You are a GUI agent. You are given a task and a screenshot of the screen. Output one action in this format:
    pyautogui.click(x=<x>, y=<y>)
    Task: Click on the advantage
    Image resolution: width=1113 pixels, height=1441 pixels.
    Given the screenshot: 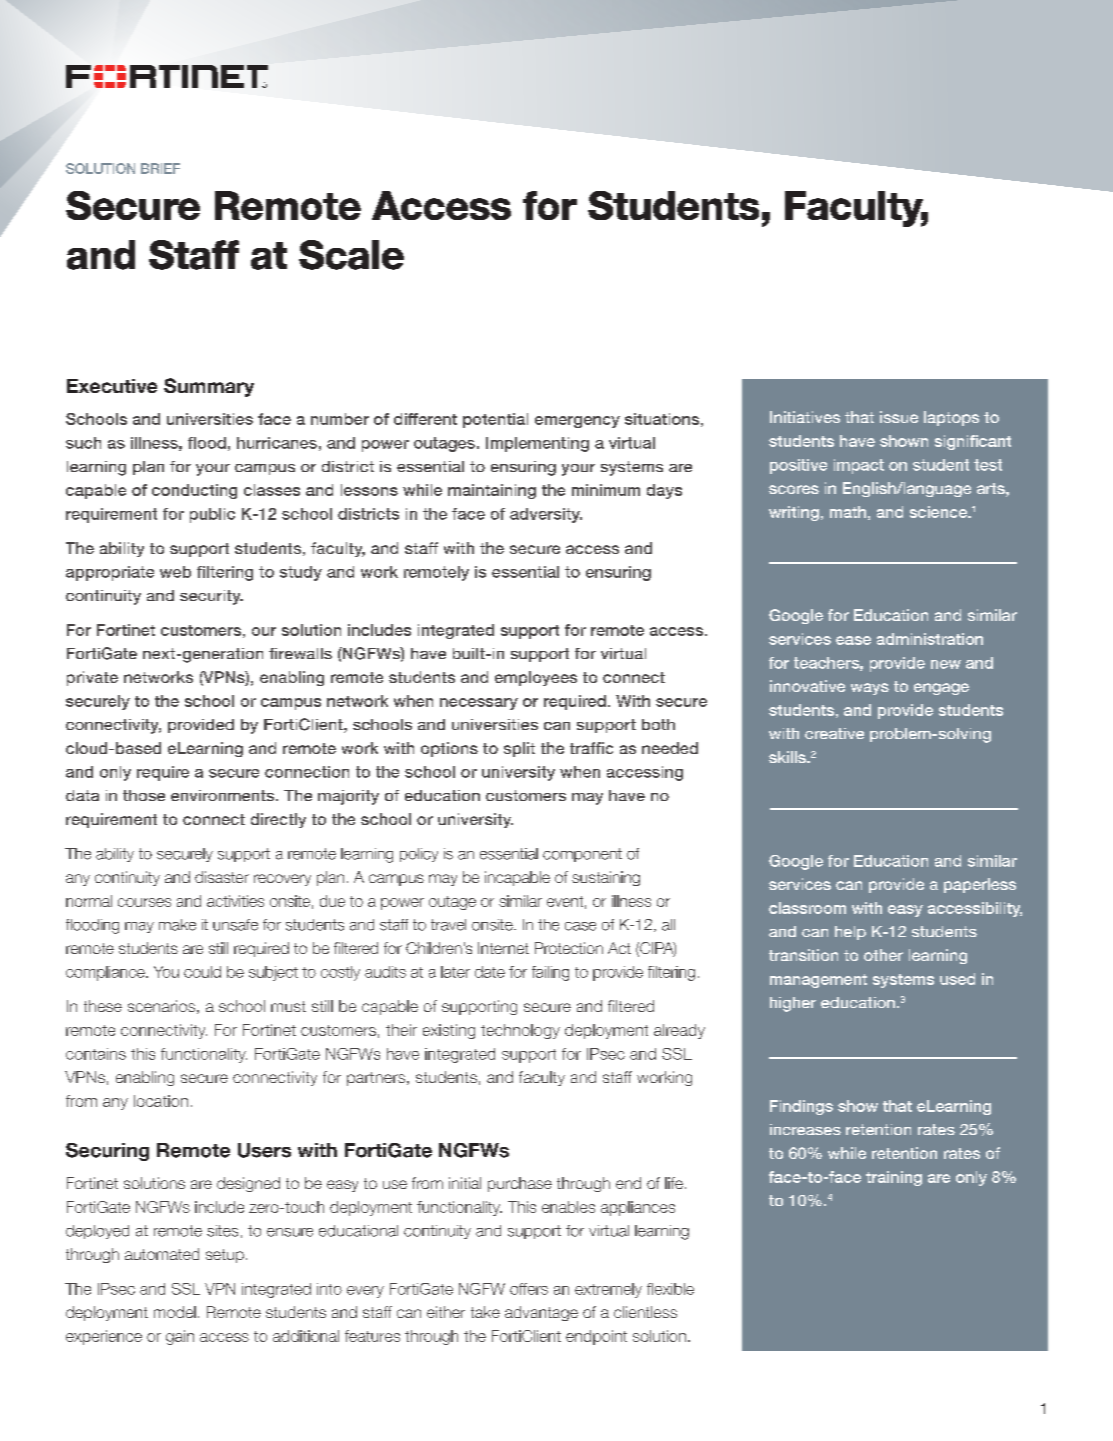 What is the action you would take?
    pyautogui.click(x=541, y=1313)
